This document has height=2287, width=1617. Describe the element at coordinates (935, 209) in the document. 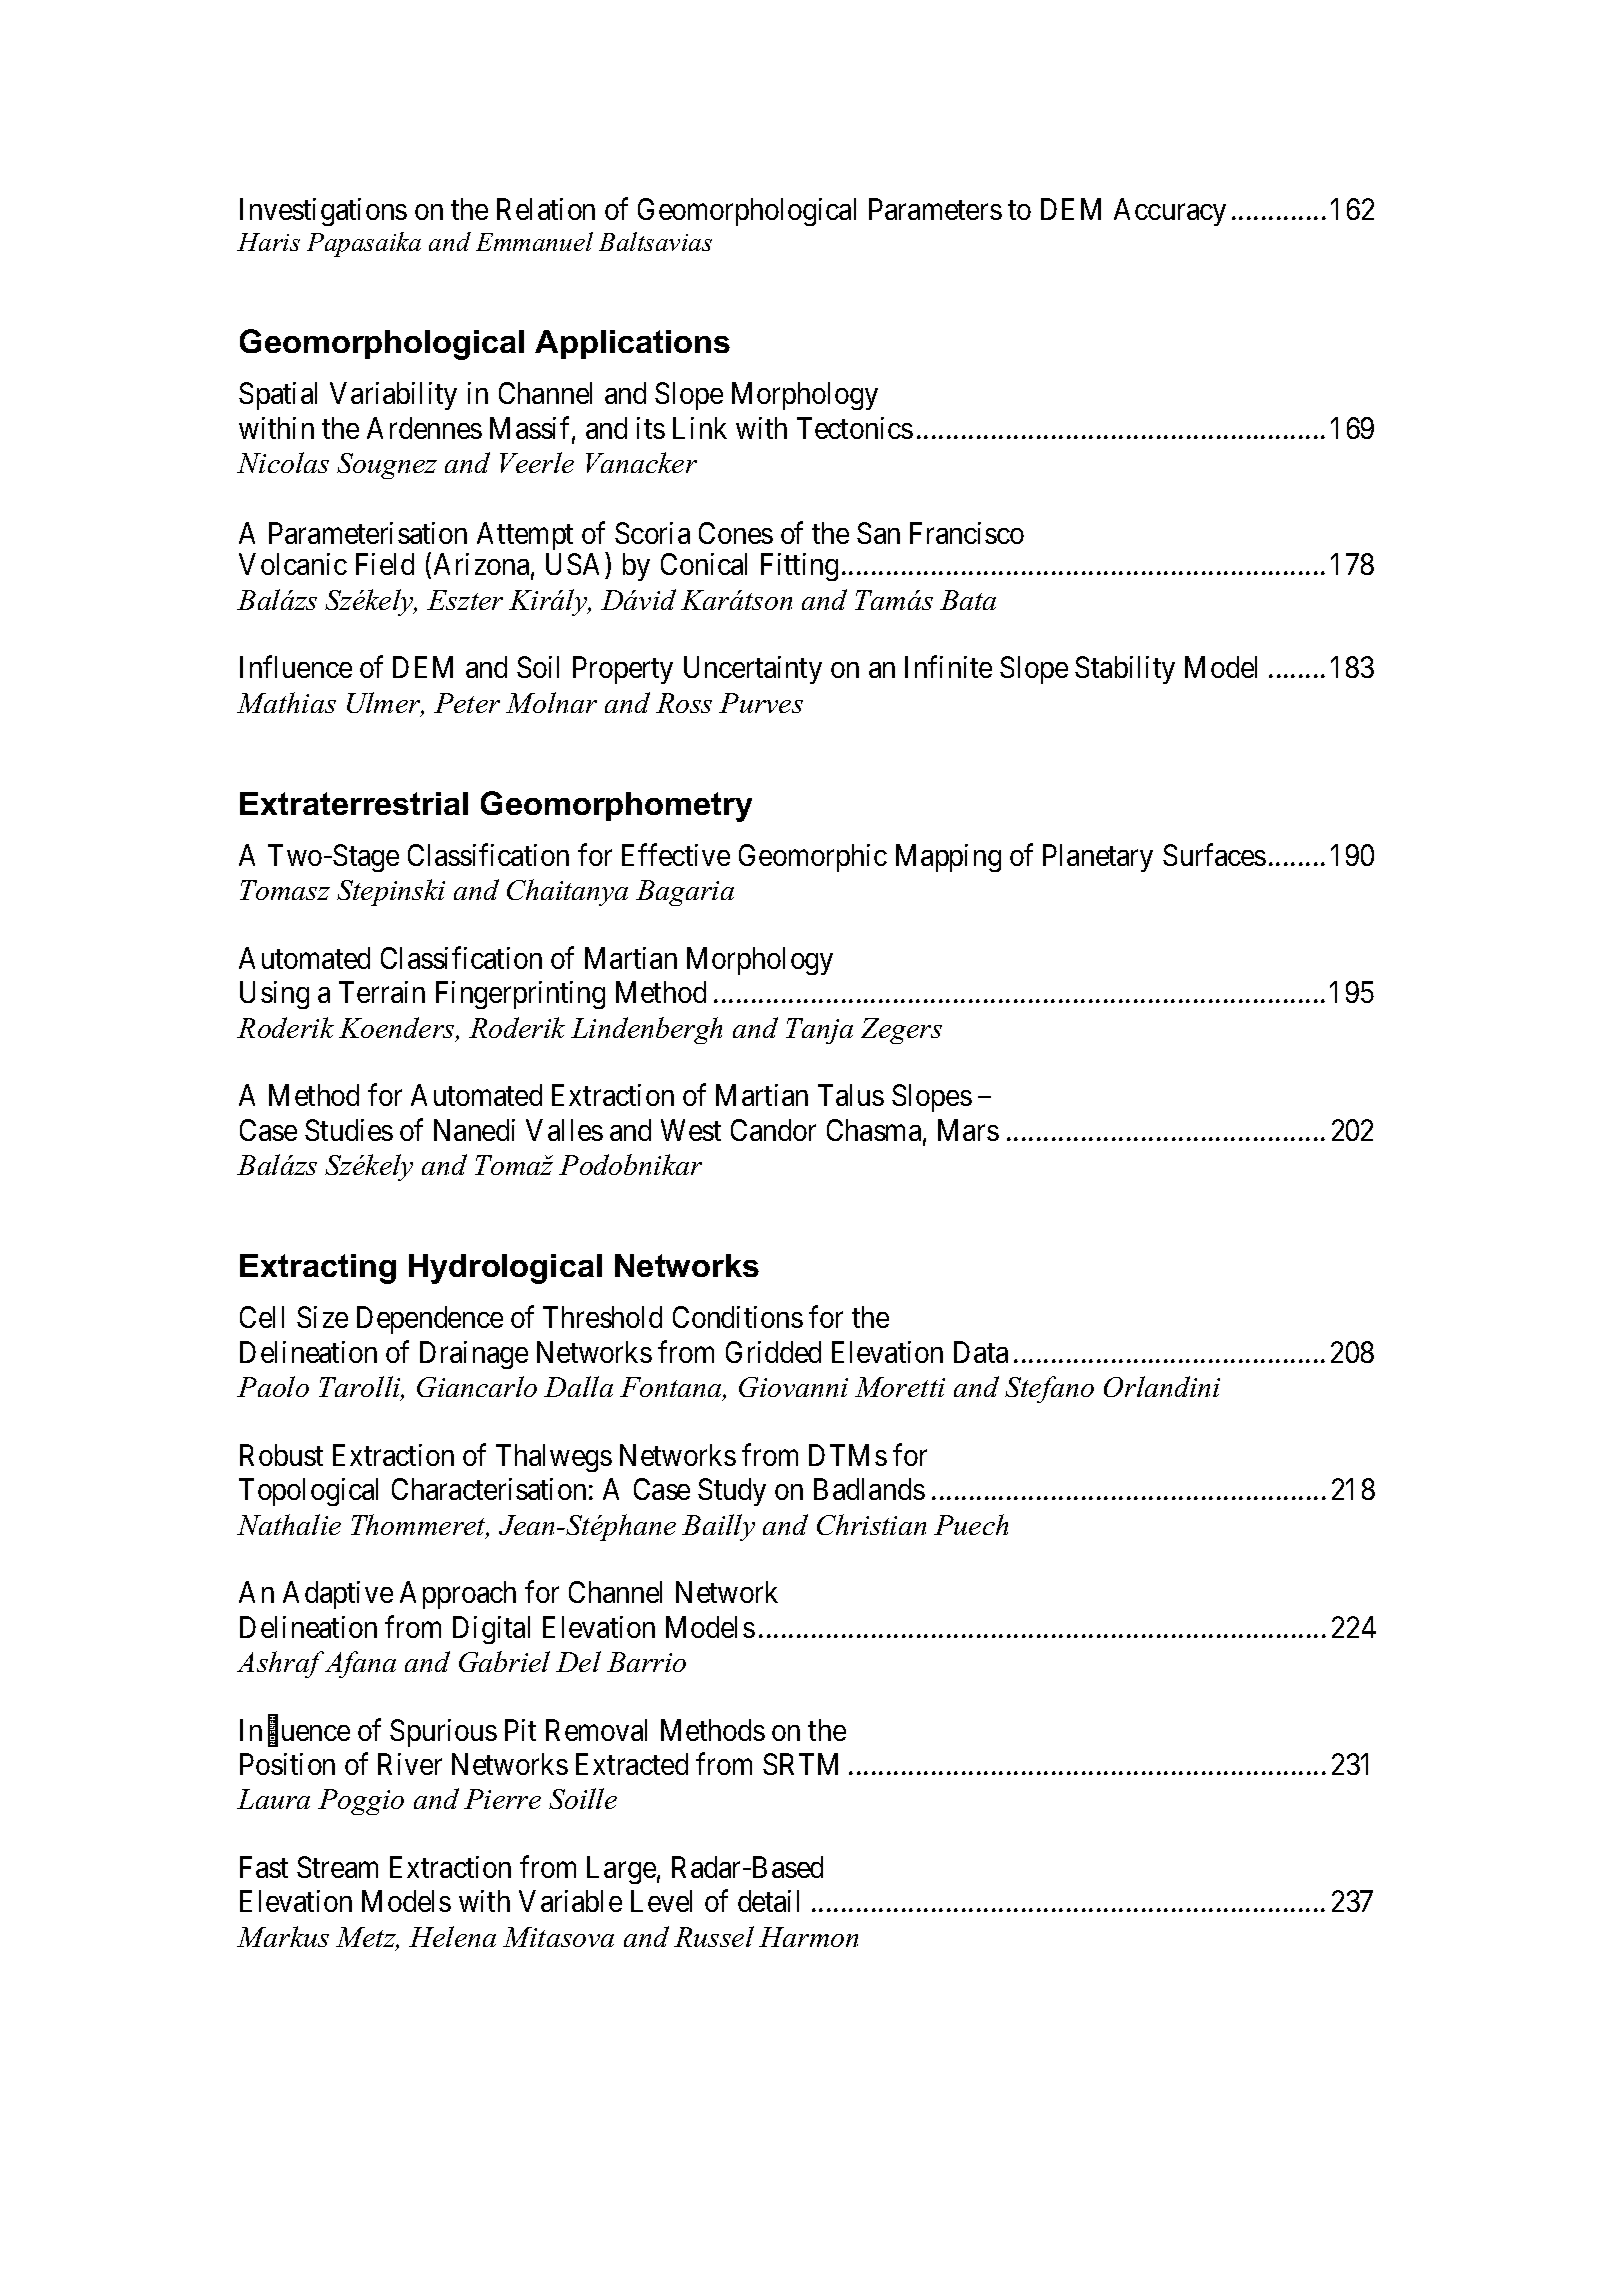

I see `Parameters` at that location.
